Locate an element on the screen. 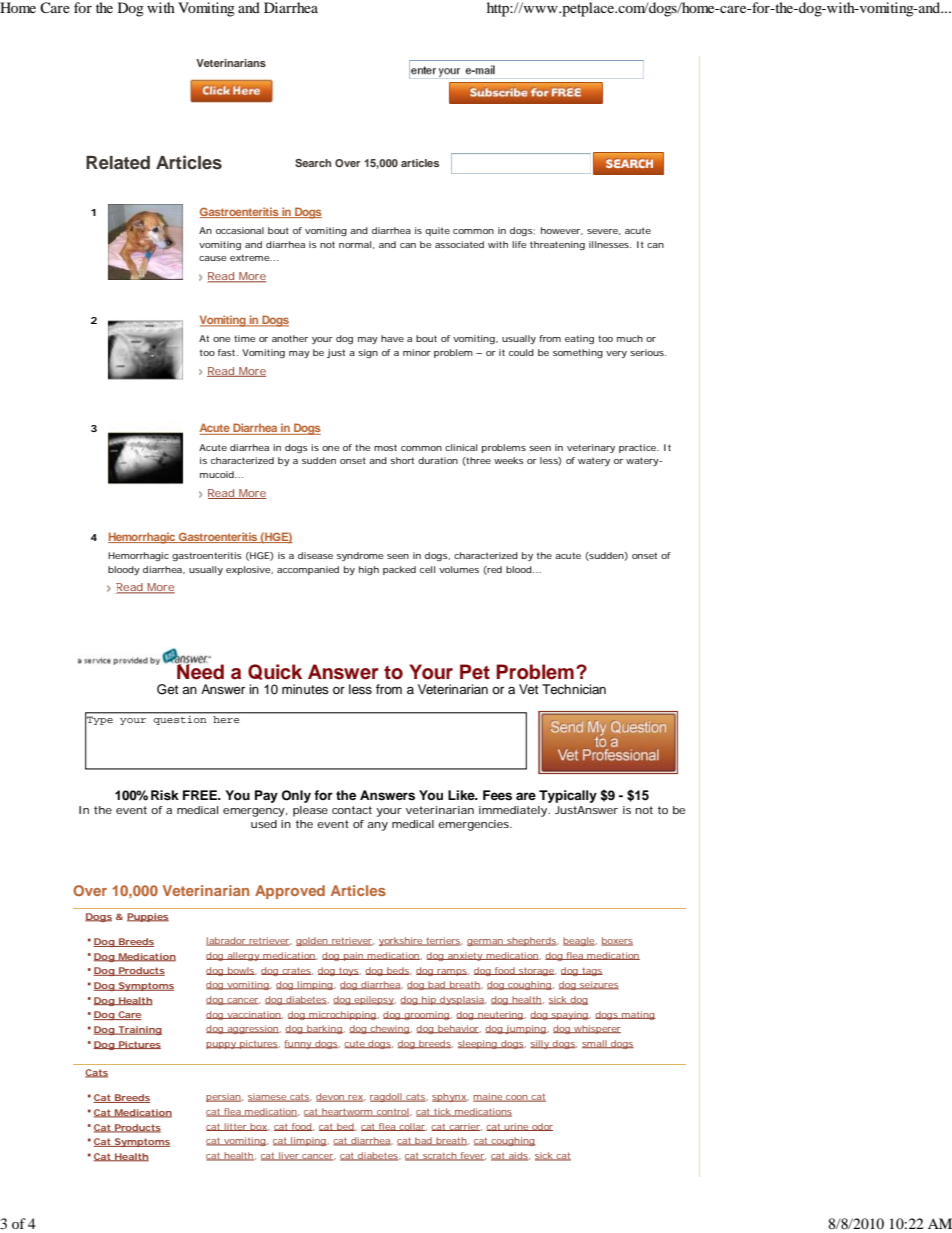  illnesses is located at coordinates (610, 244).
